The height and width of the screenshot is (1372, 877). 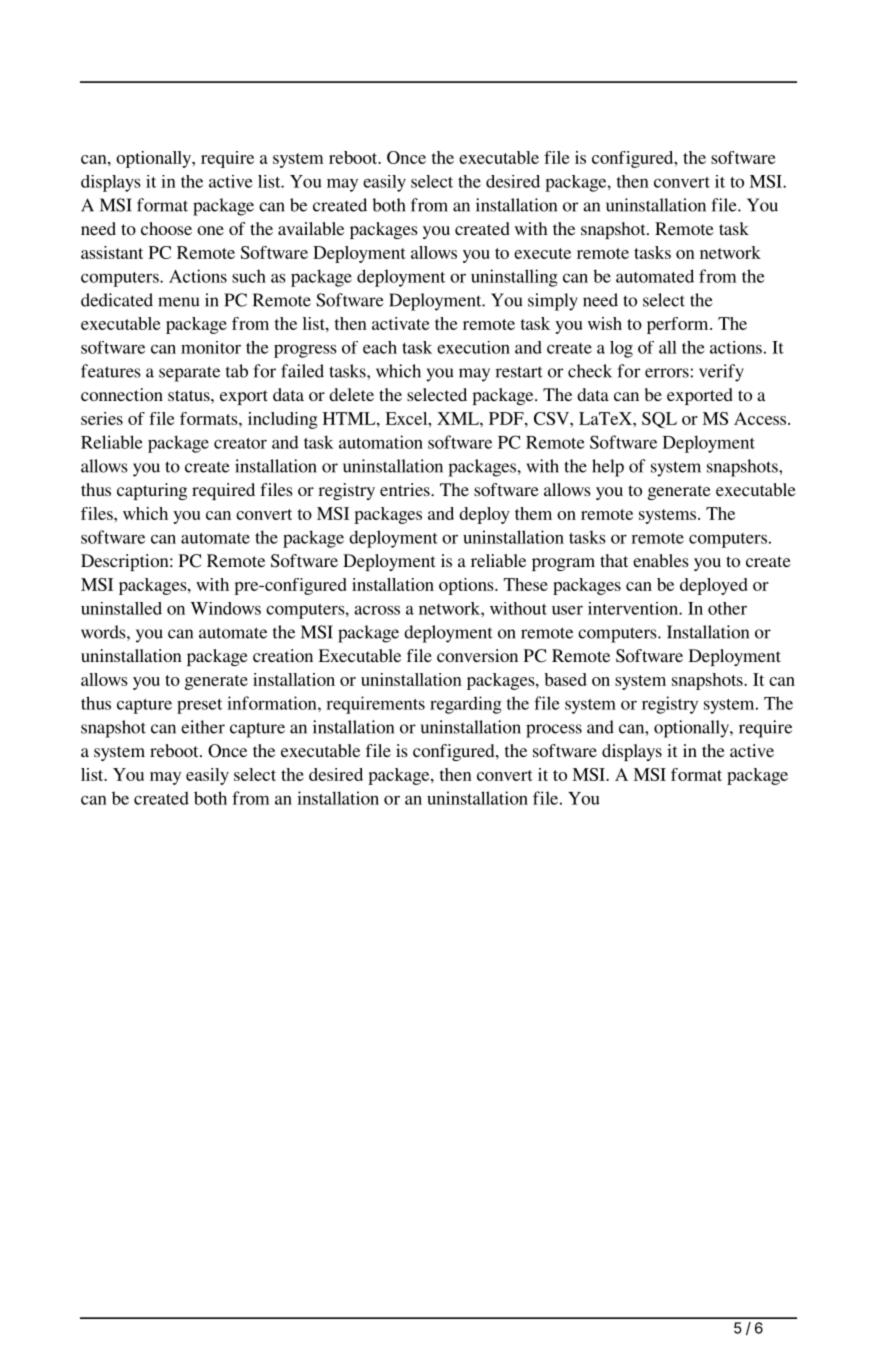 I want to click on entries, so click(x=406, y=489).
